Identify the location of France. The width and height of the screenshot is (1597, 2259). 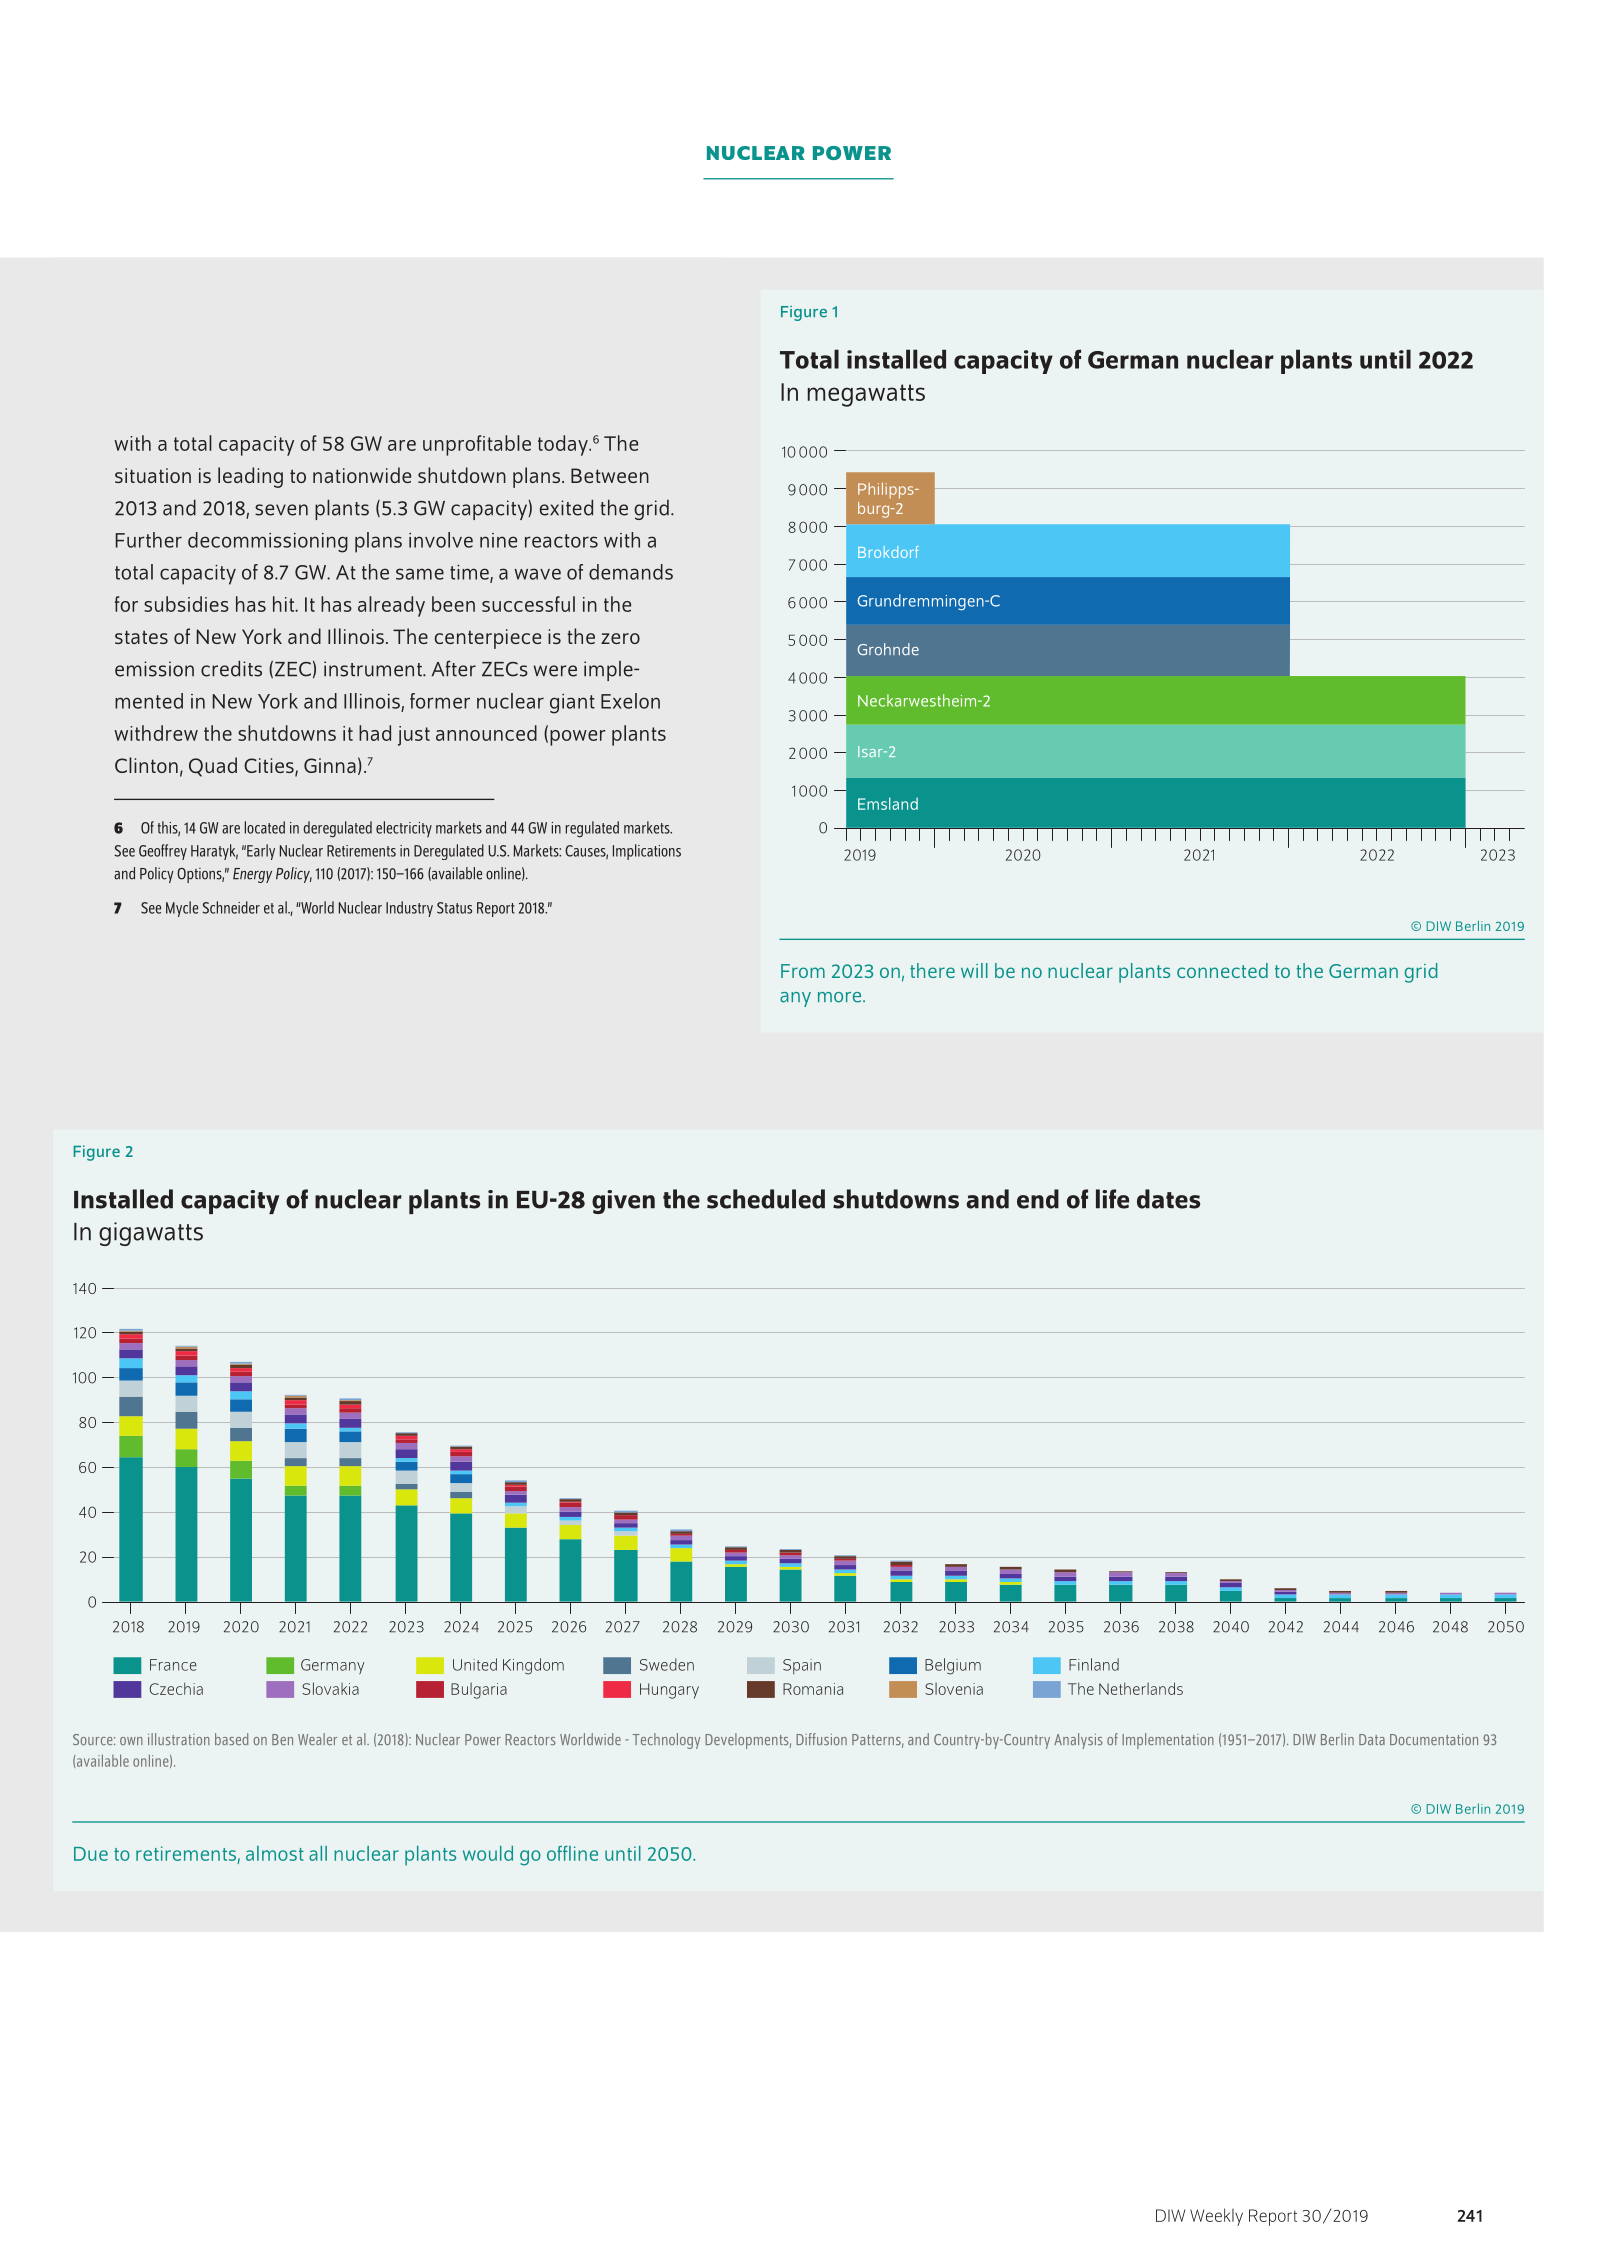
(173, 1665).
